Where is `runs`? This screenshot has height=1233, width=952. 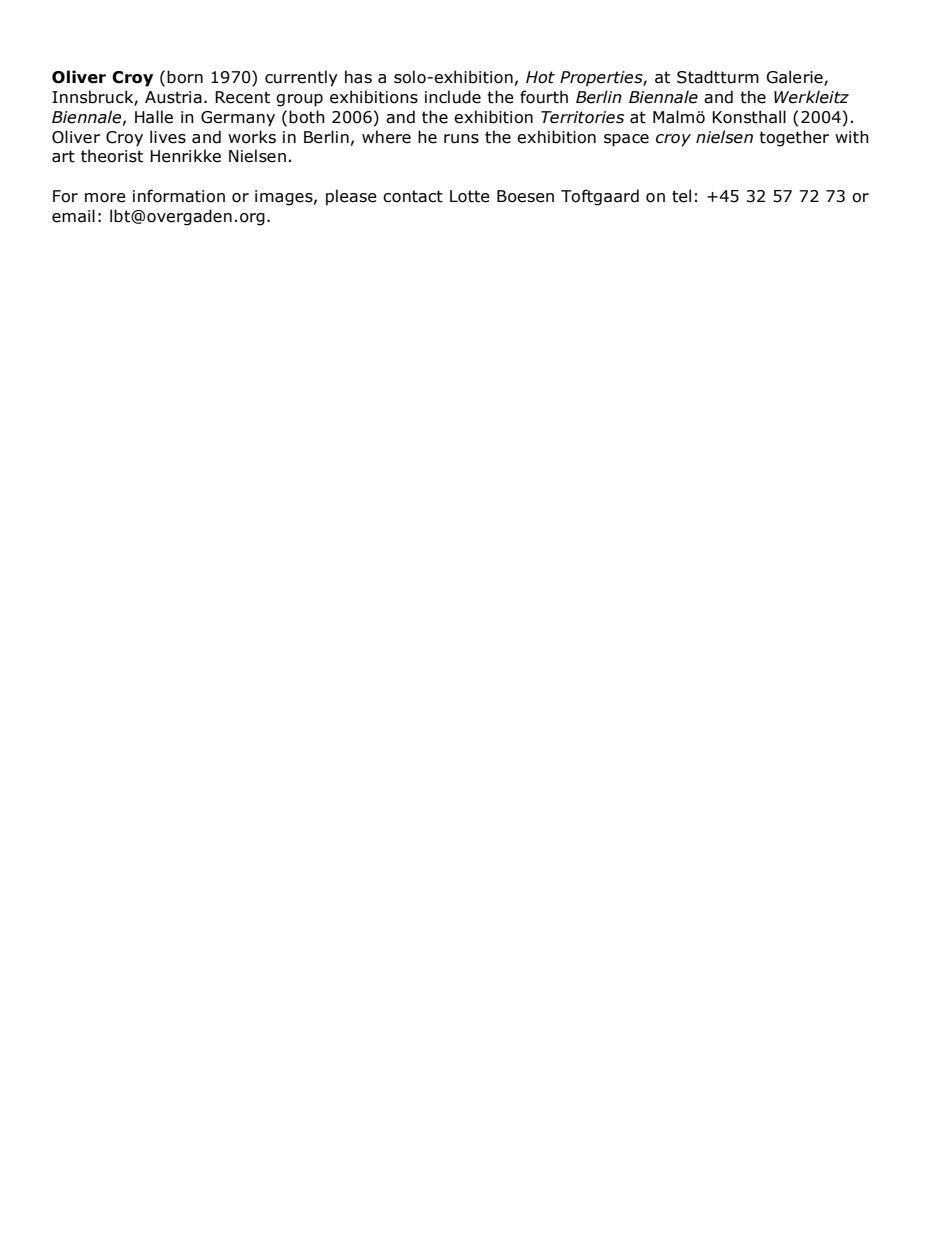
runs is located at coordinates (461, 139).
